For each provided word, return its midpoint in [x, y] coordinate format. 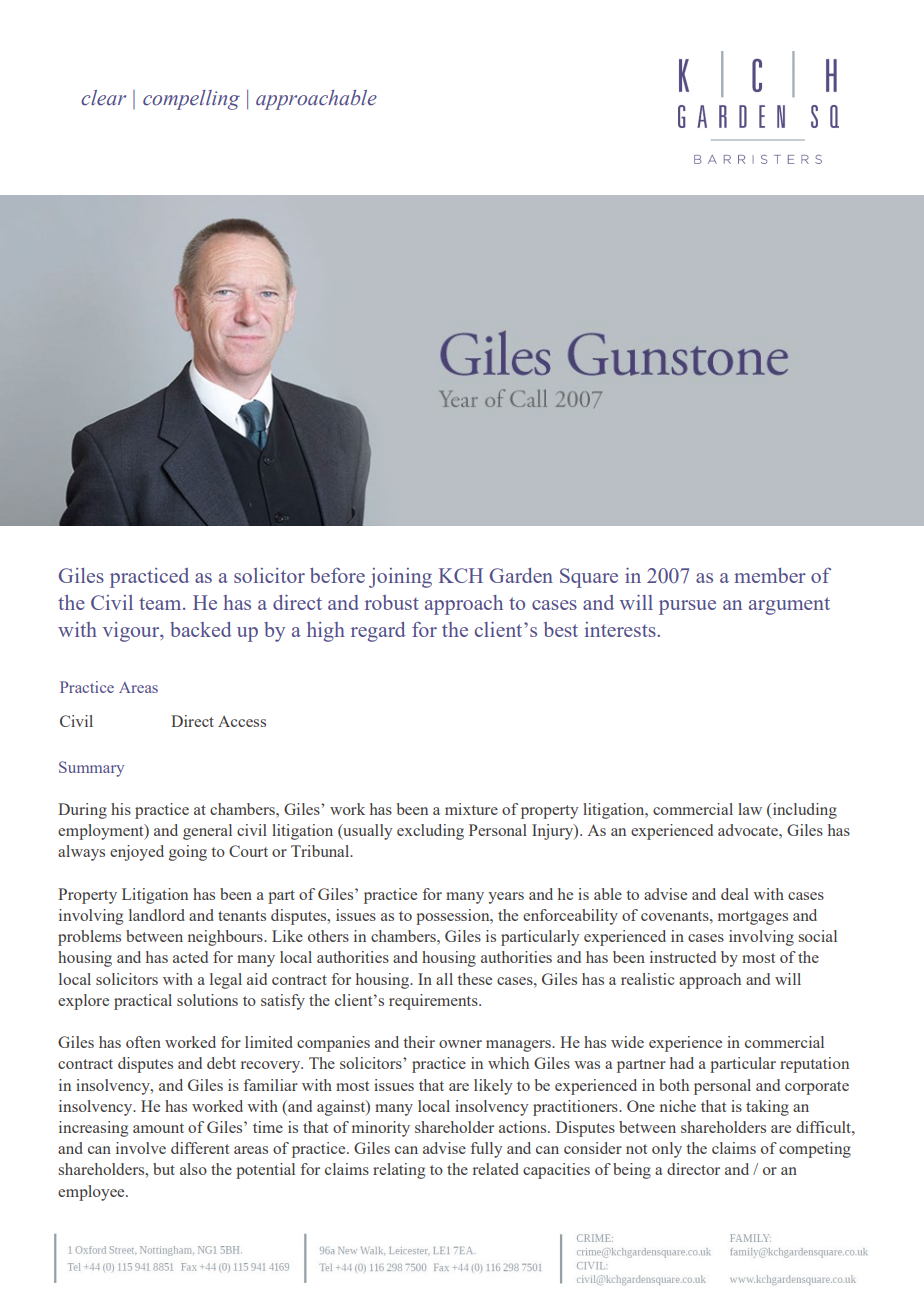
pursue [687, 607]
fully [486, 1150]
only [667, 1150]
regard [378, 632]
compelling [191, 100]
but [164, 1169]
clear [103, 98]
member [770, 575]
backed [200, 629]
